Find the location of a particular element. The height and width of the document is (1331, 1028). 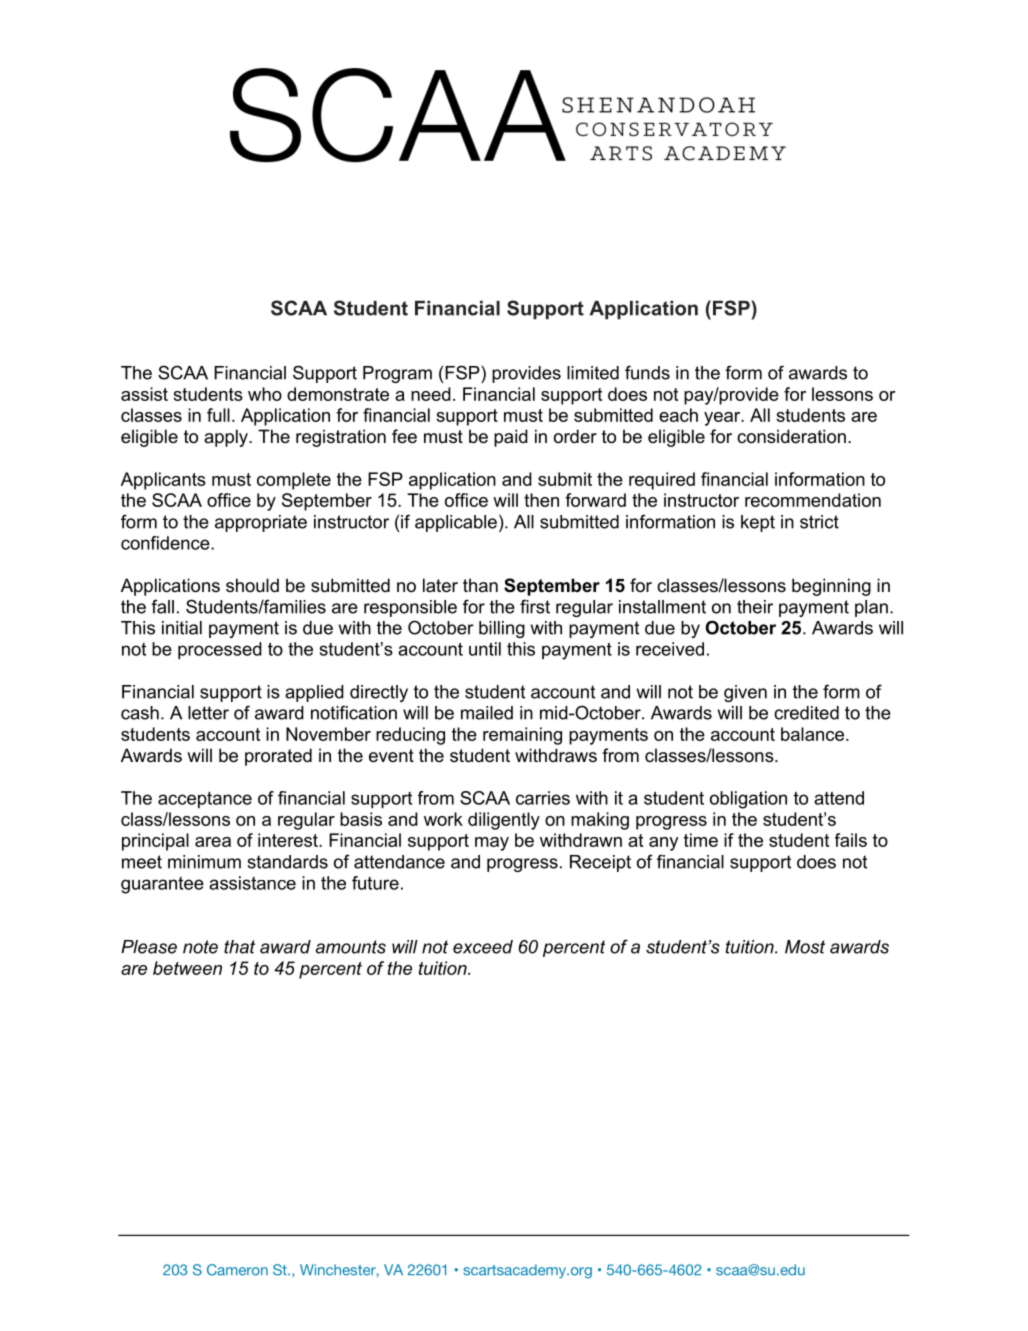

obligation is located at coordinates (748, 800).
